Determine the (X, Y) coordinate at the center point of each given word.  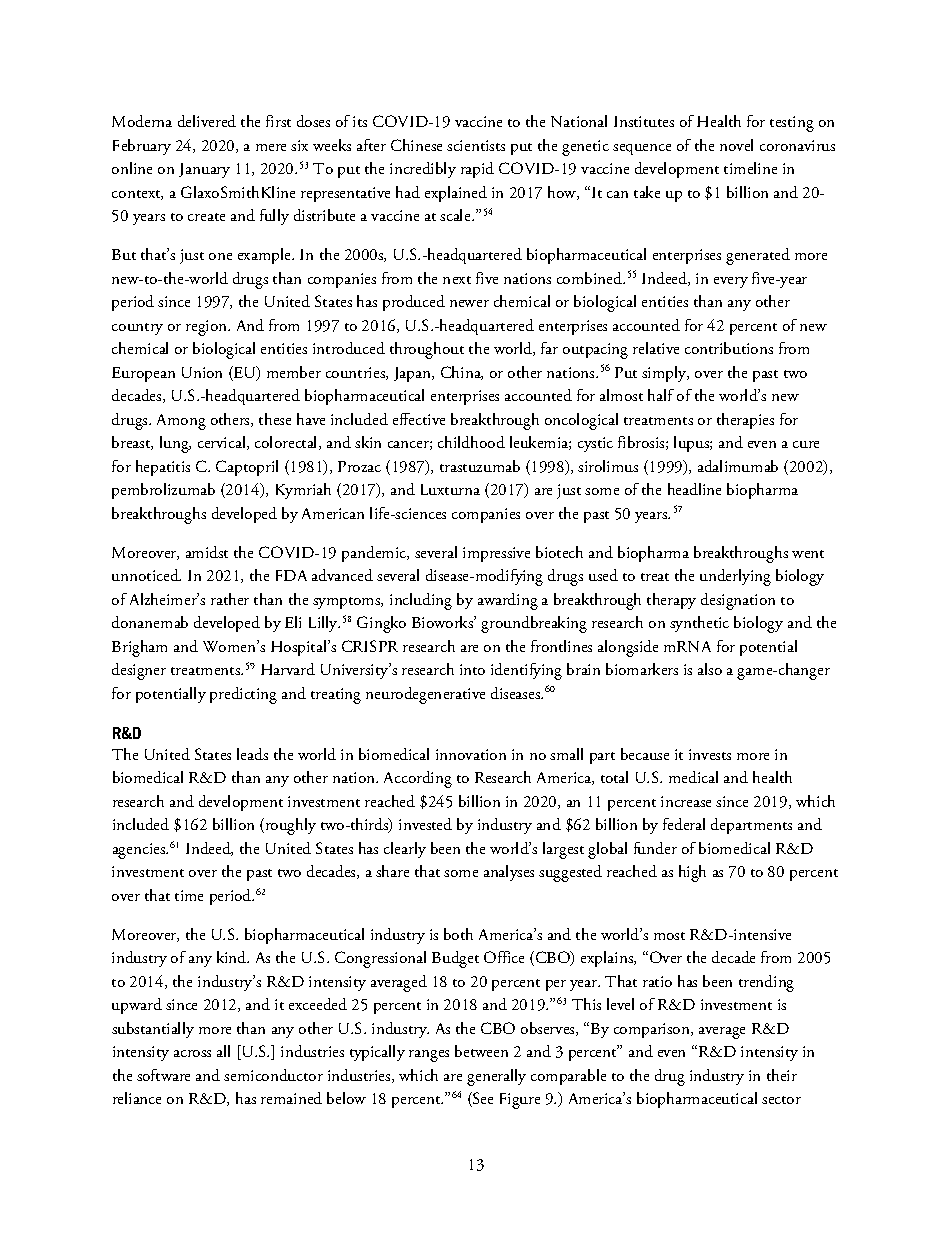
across (192, 1053)
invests (710, 754)
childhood (471, 442)
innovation (471, 754)
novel (736, 145)
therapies (745, 421)
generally (496, 1077)
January (204, 170)
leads (252, 754)
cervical (223, 443)
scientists (476, 145)
